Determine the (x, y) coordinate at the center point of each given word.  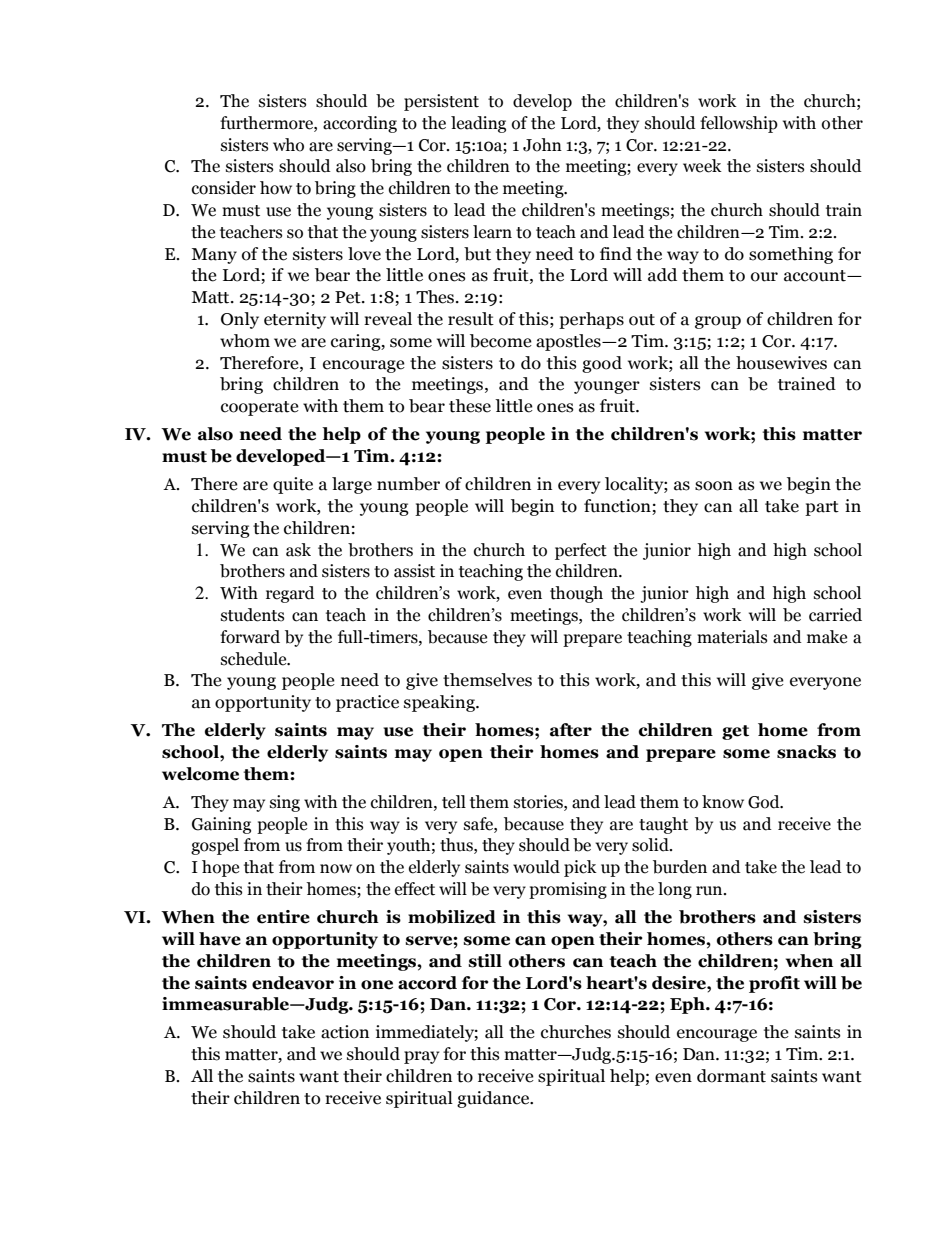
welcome (200, 774)
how (276, 188)
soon (714, 486)
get (735, 732)
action (345, 1032)
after (571, 730)
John (542, 145)
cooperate (260, 408)
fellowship (739, 124)
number (408, 484)
